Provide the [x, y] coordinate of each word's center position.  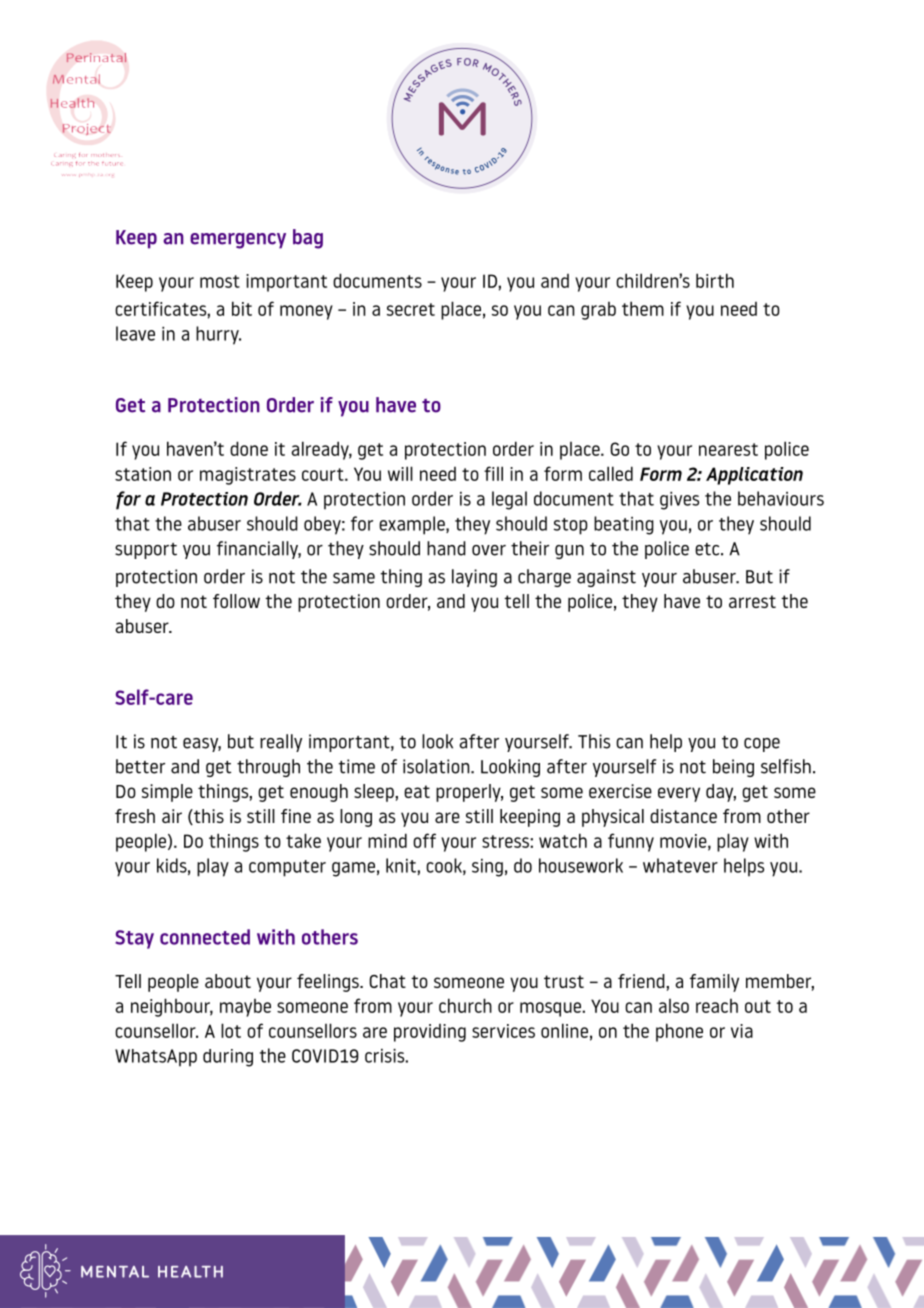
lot [231, 1030]
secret [411, 309]
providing [430, 1033]
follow [236, 601]
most [220, 281]
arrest [752, 601]
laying [474, 578]
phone [679, 1032]
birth [715, 280]
